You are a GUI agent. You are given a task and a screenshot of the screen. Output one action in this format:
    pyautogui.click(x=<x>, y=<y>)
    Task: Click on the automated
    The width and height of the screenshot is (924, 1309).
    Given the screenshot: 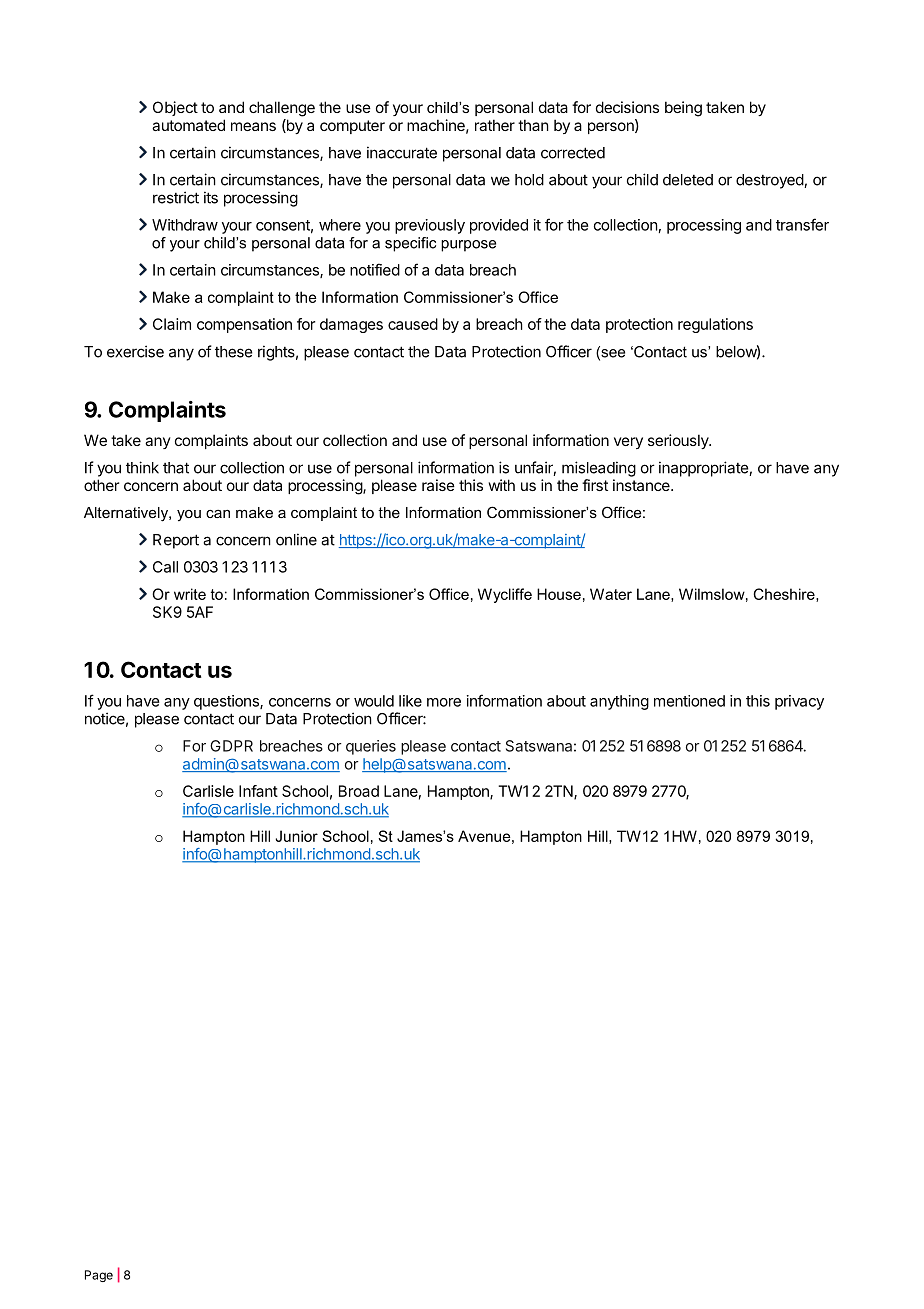 What is the action you would take?
    pyautogui.click(x=188, y=125)
